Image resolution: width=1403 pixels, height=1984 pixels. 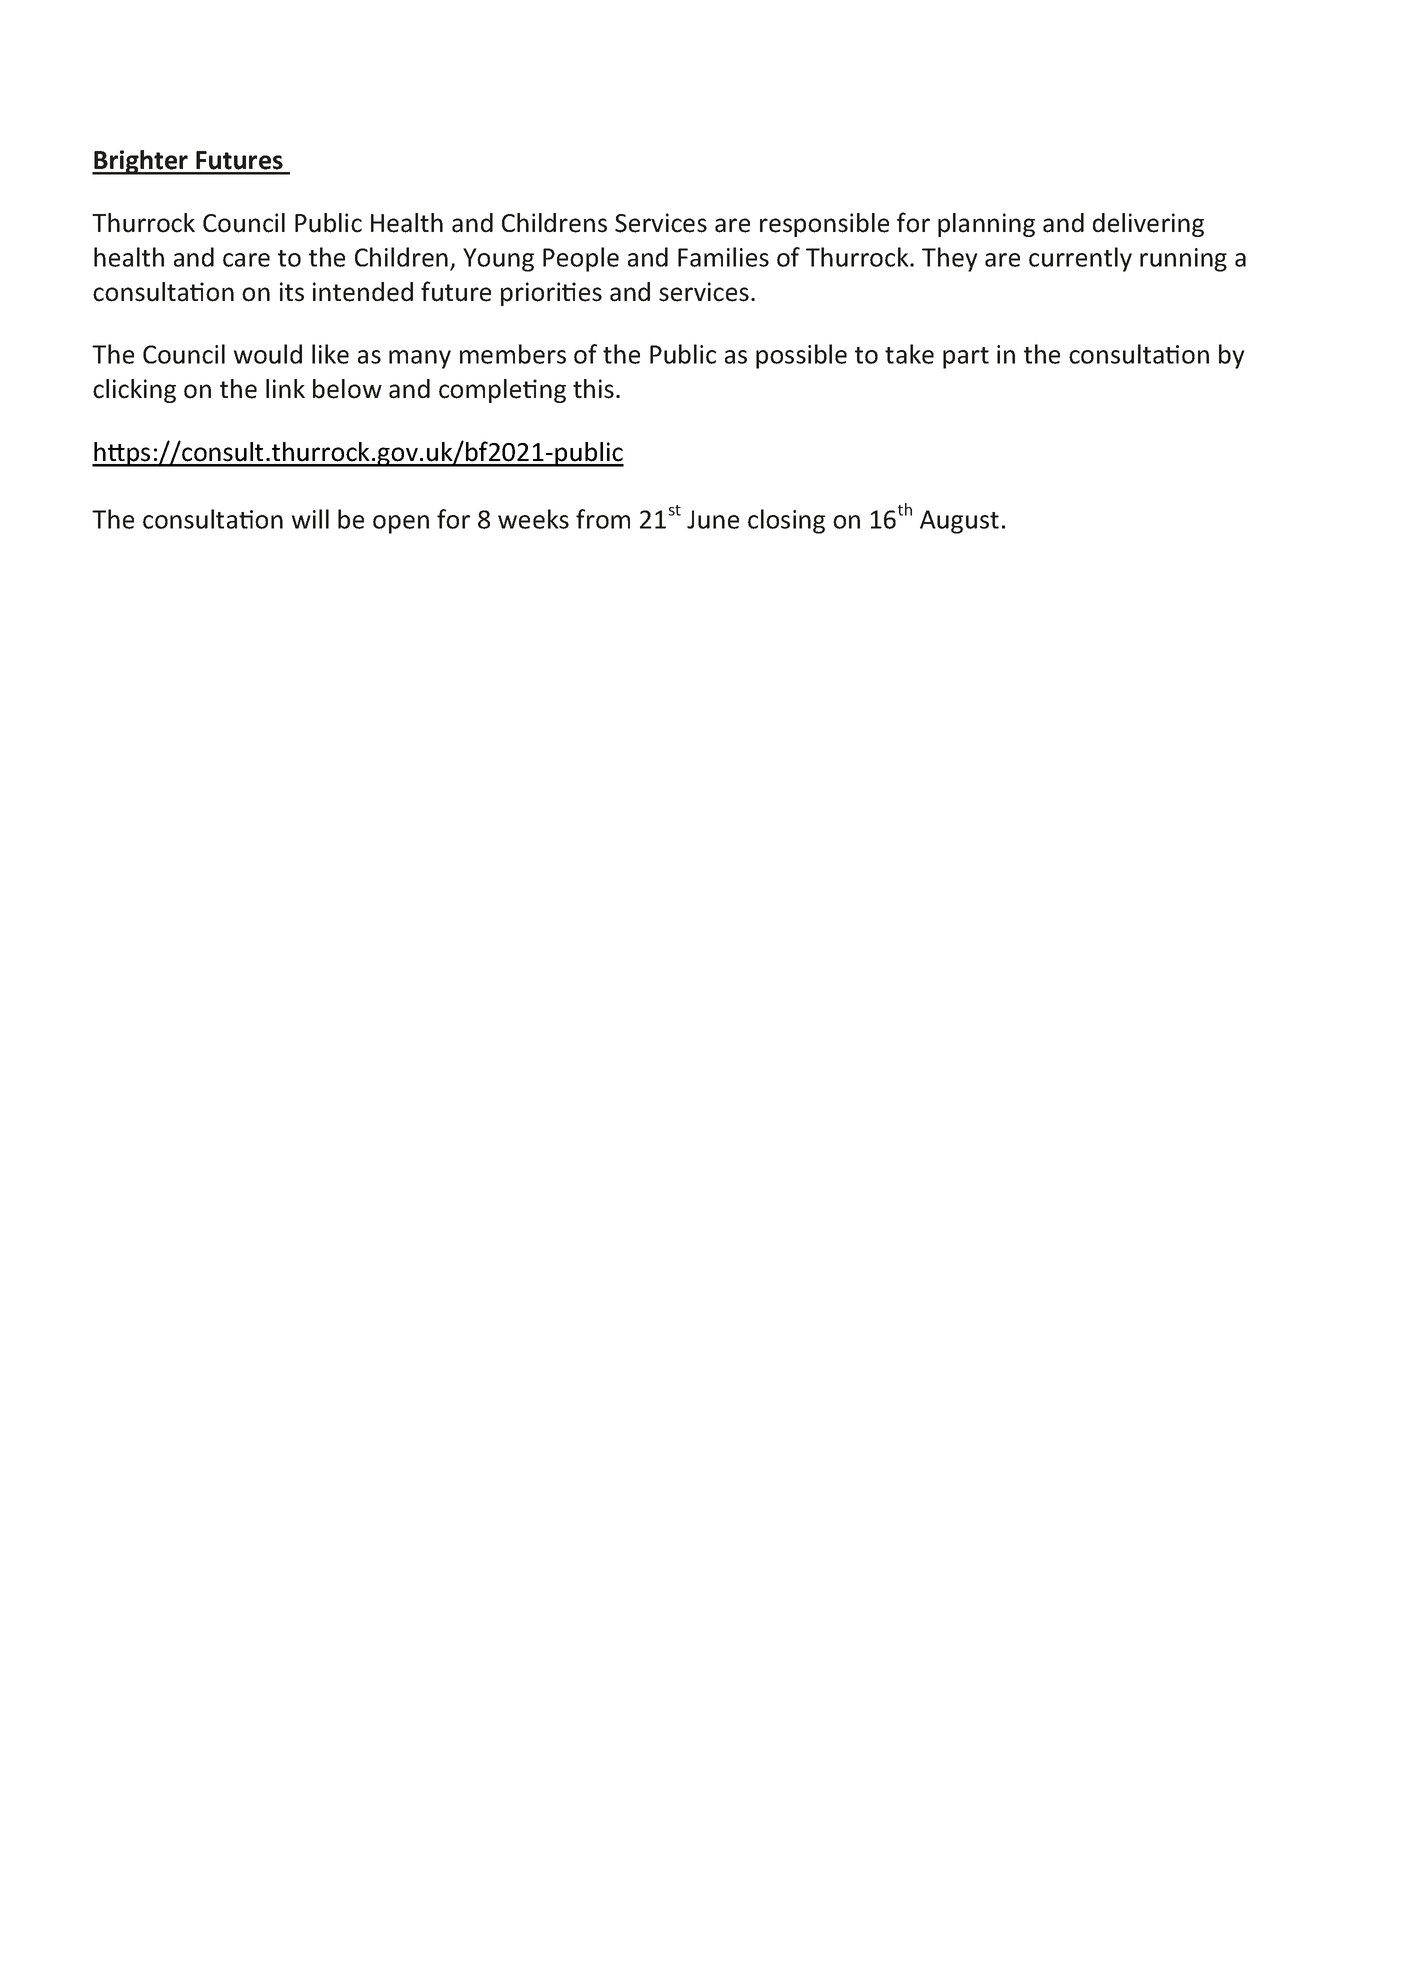 I want to click on link, so click(x=285, y=388).
